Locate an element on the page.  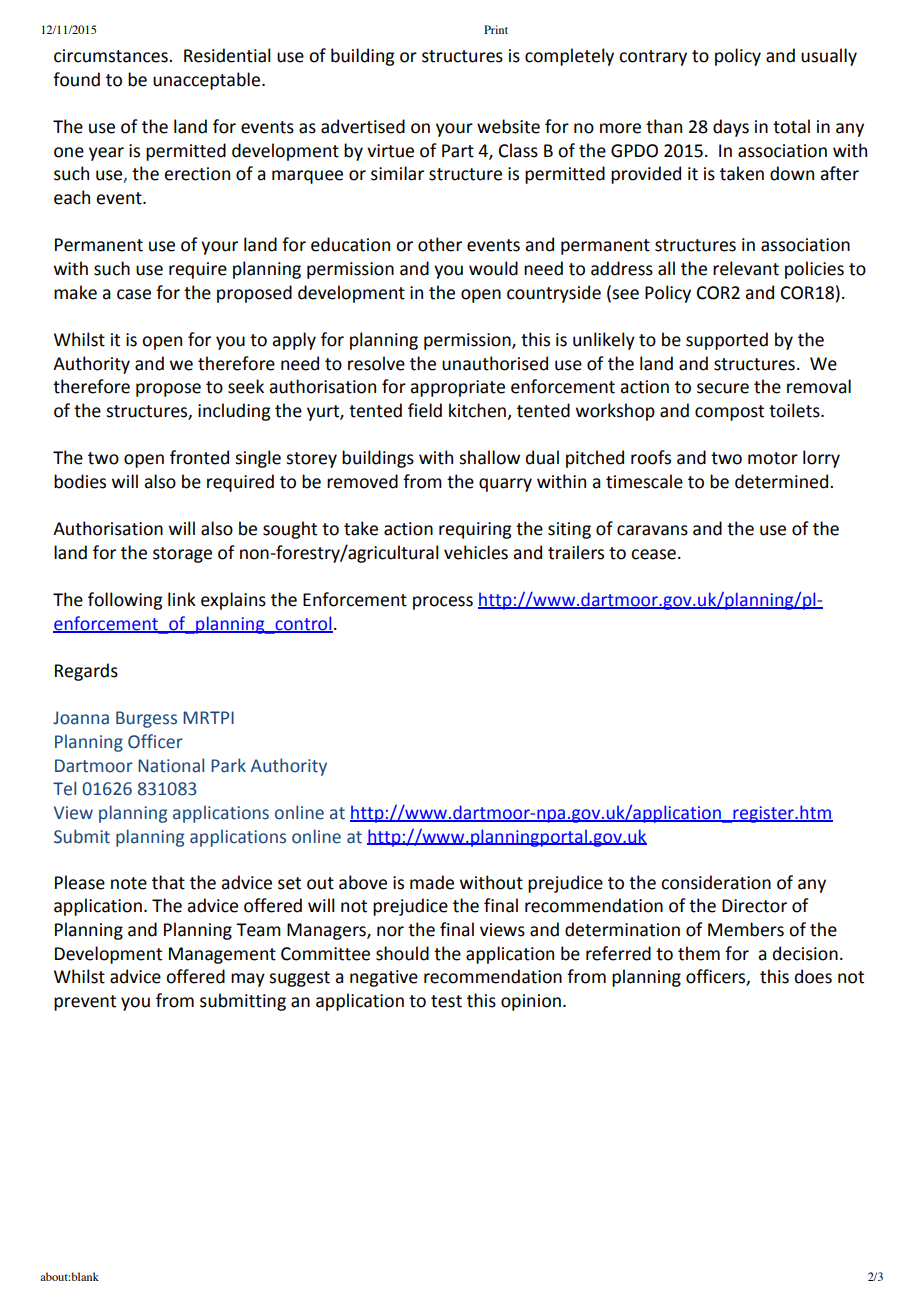
storage is located at coordinates (182, 555).
